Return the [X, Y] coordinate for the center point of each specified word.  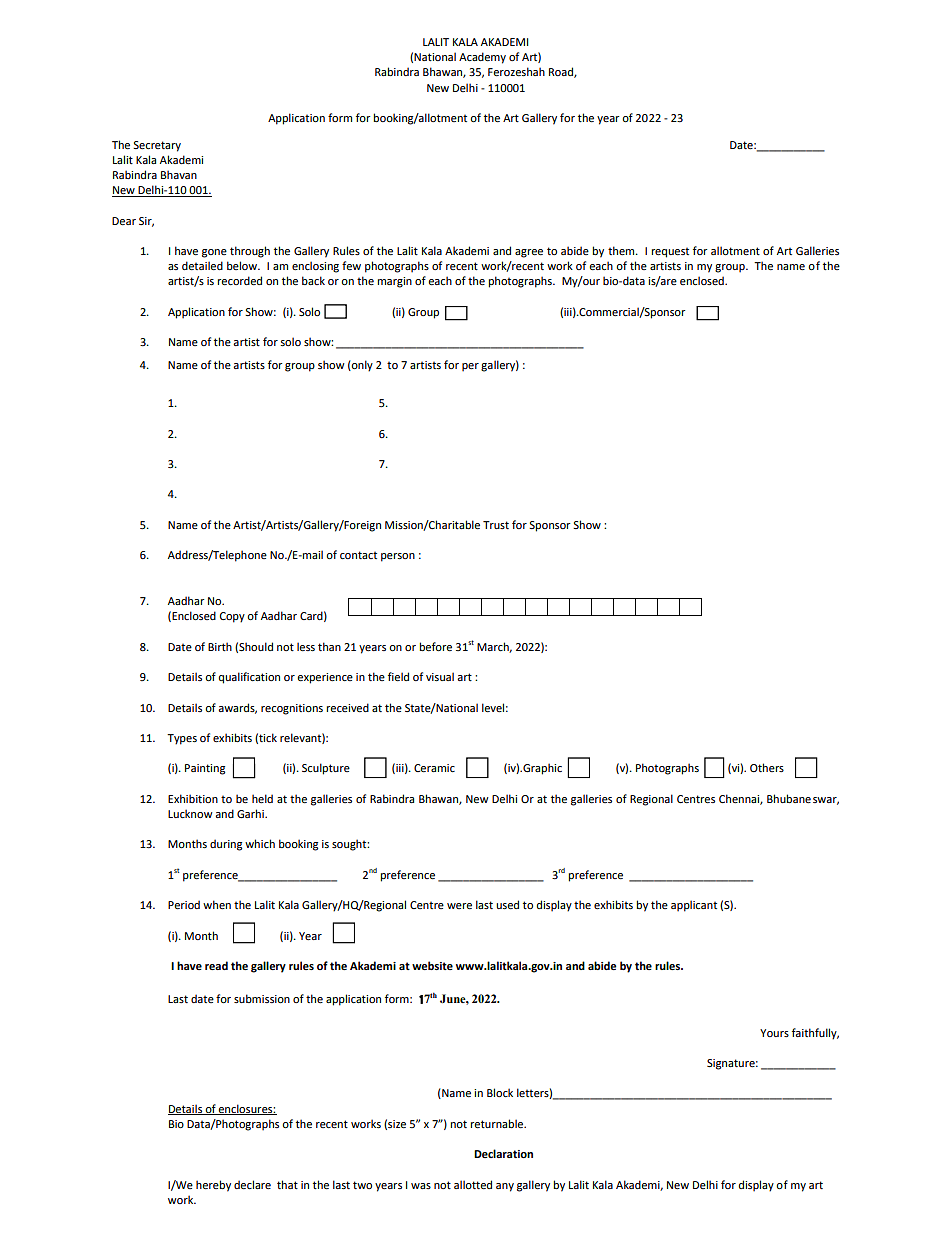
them [622, 250]
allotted [473, 1184]
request [670, 252]
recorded [239, 280]
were [459, 906]
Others [767, 767]
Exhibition [193, 798]
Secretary [157, 146]
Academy [482, 58]
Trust [496, 525]
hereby [213, 1186]
